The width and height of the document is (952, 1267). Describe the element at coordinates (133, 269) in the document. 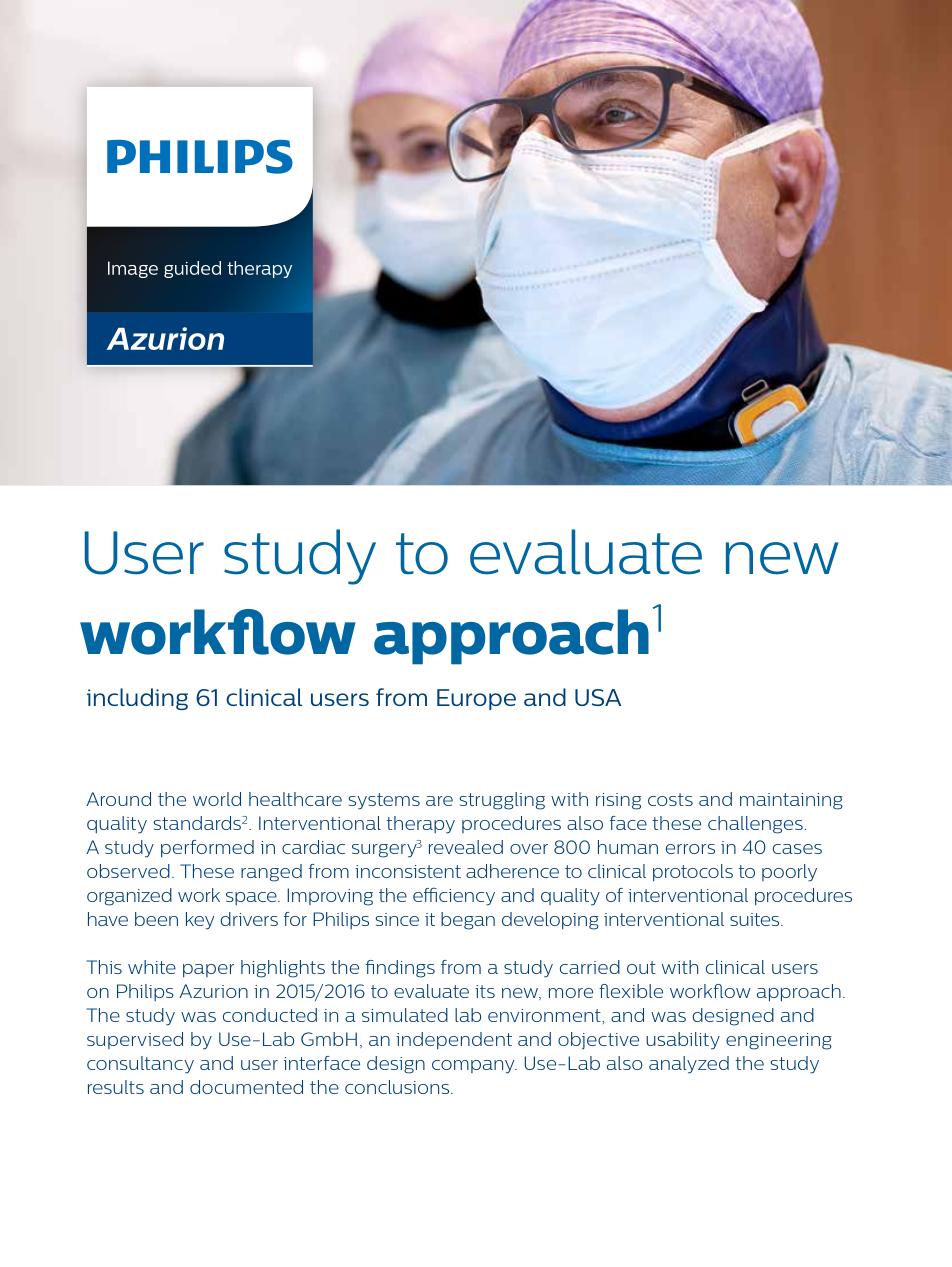

I see `Image` at that location.
